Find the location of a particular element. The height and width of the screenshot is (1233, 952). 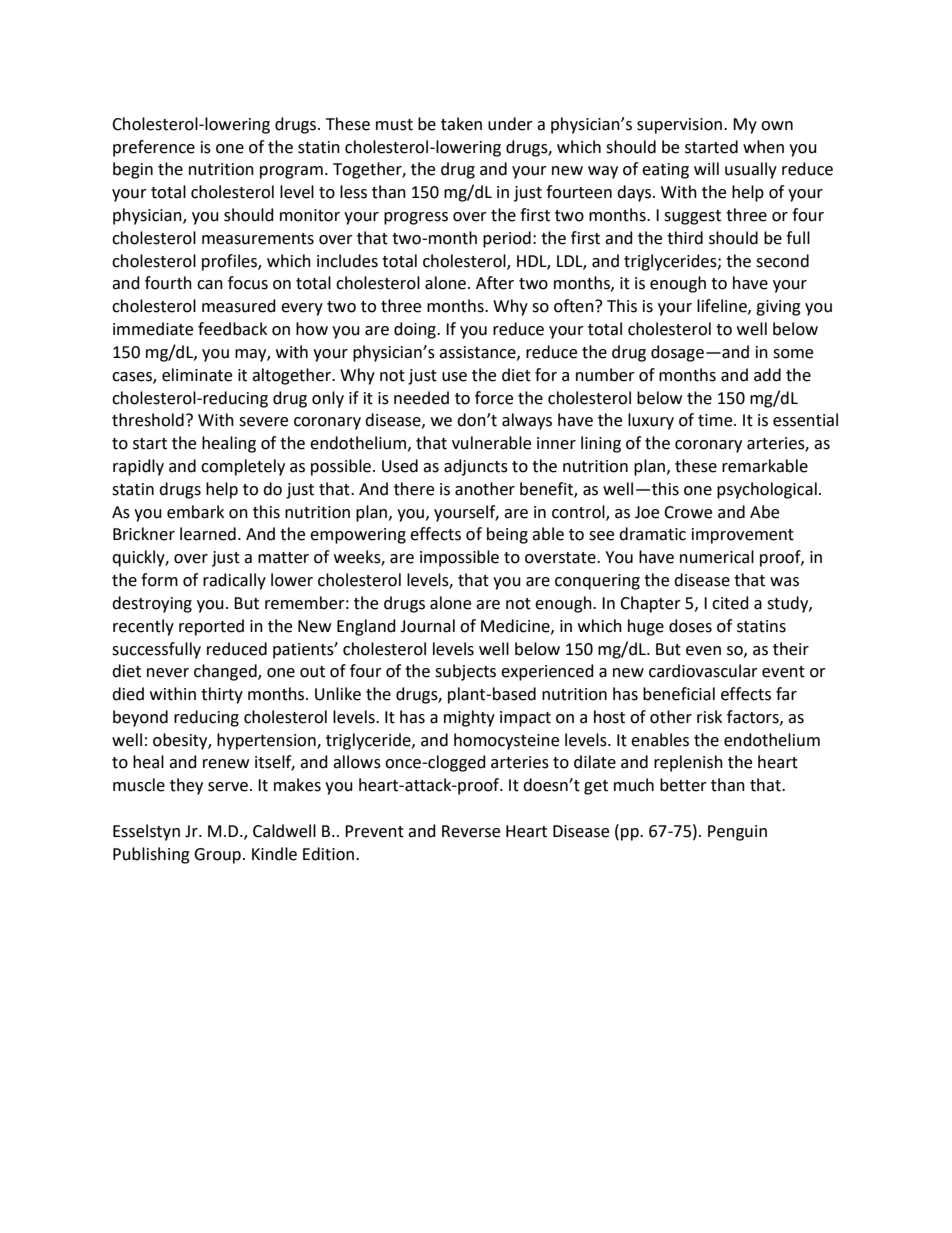

when is located at coordinates (763, 147).
